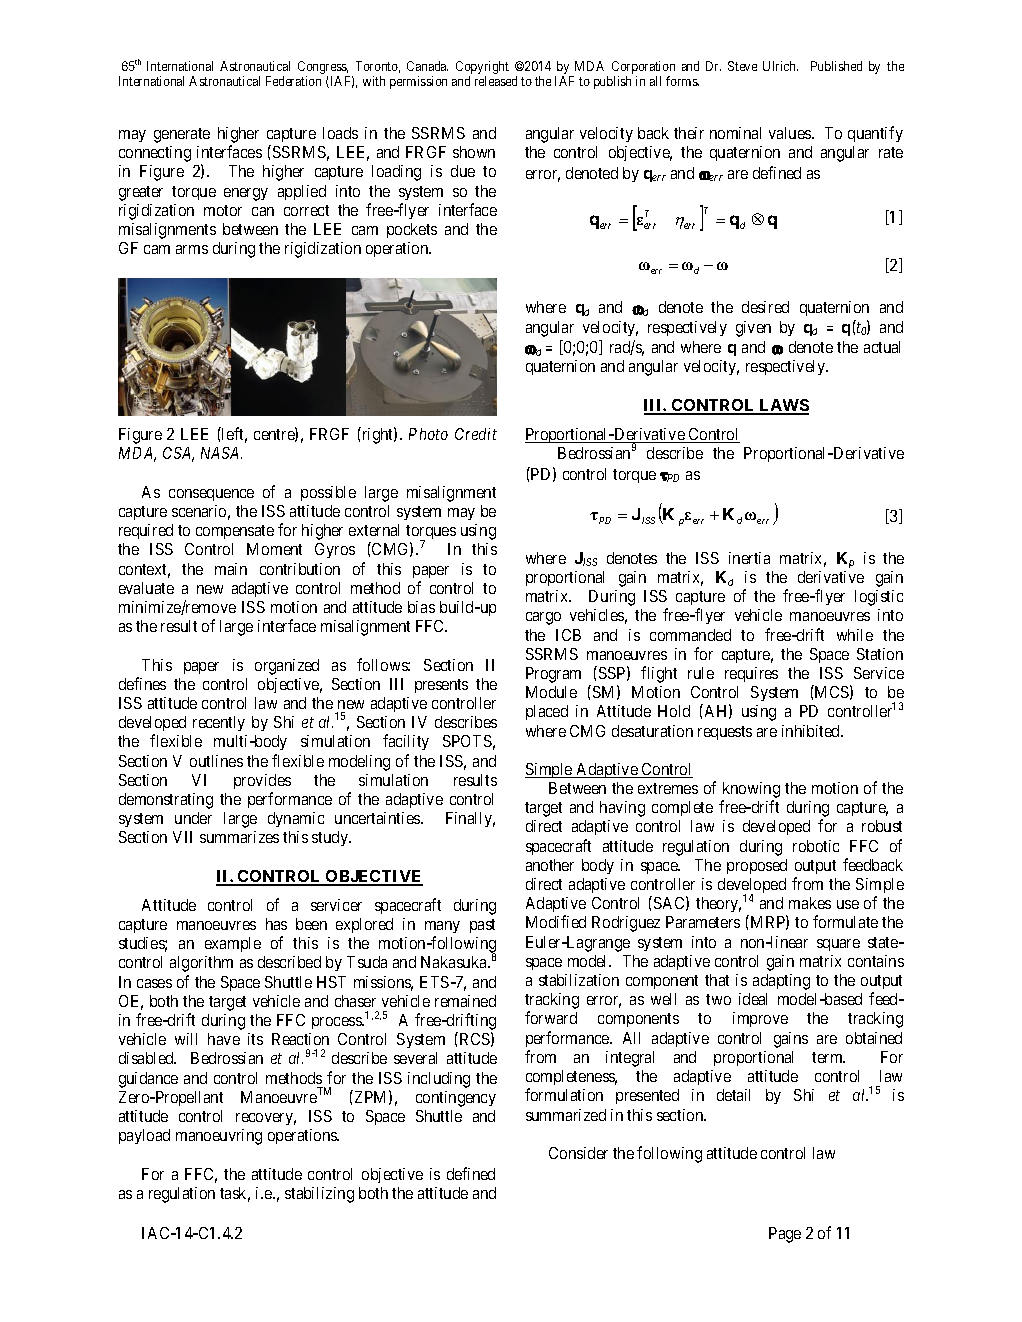  I want to click on Consider, so click(578, 1153).
